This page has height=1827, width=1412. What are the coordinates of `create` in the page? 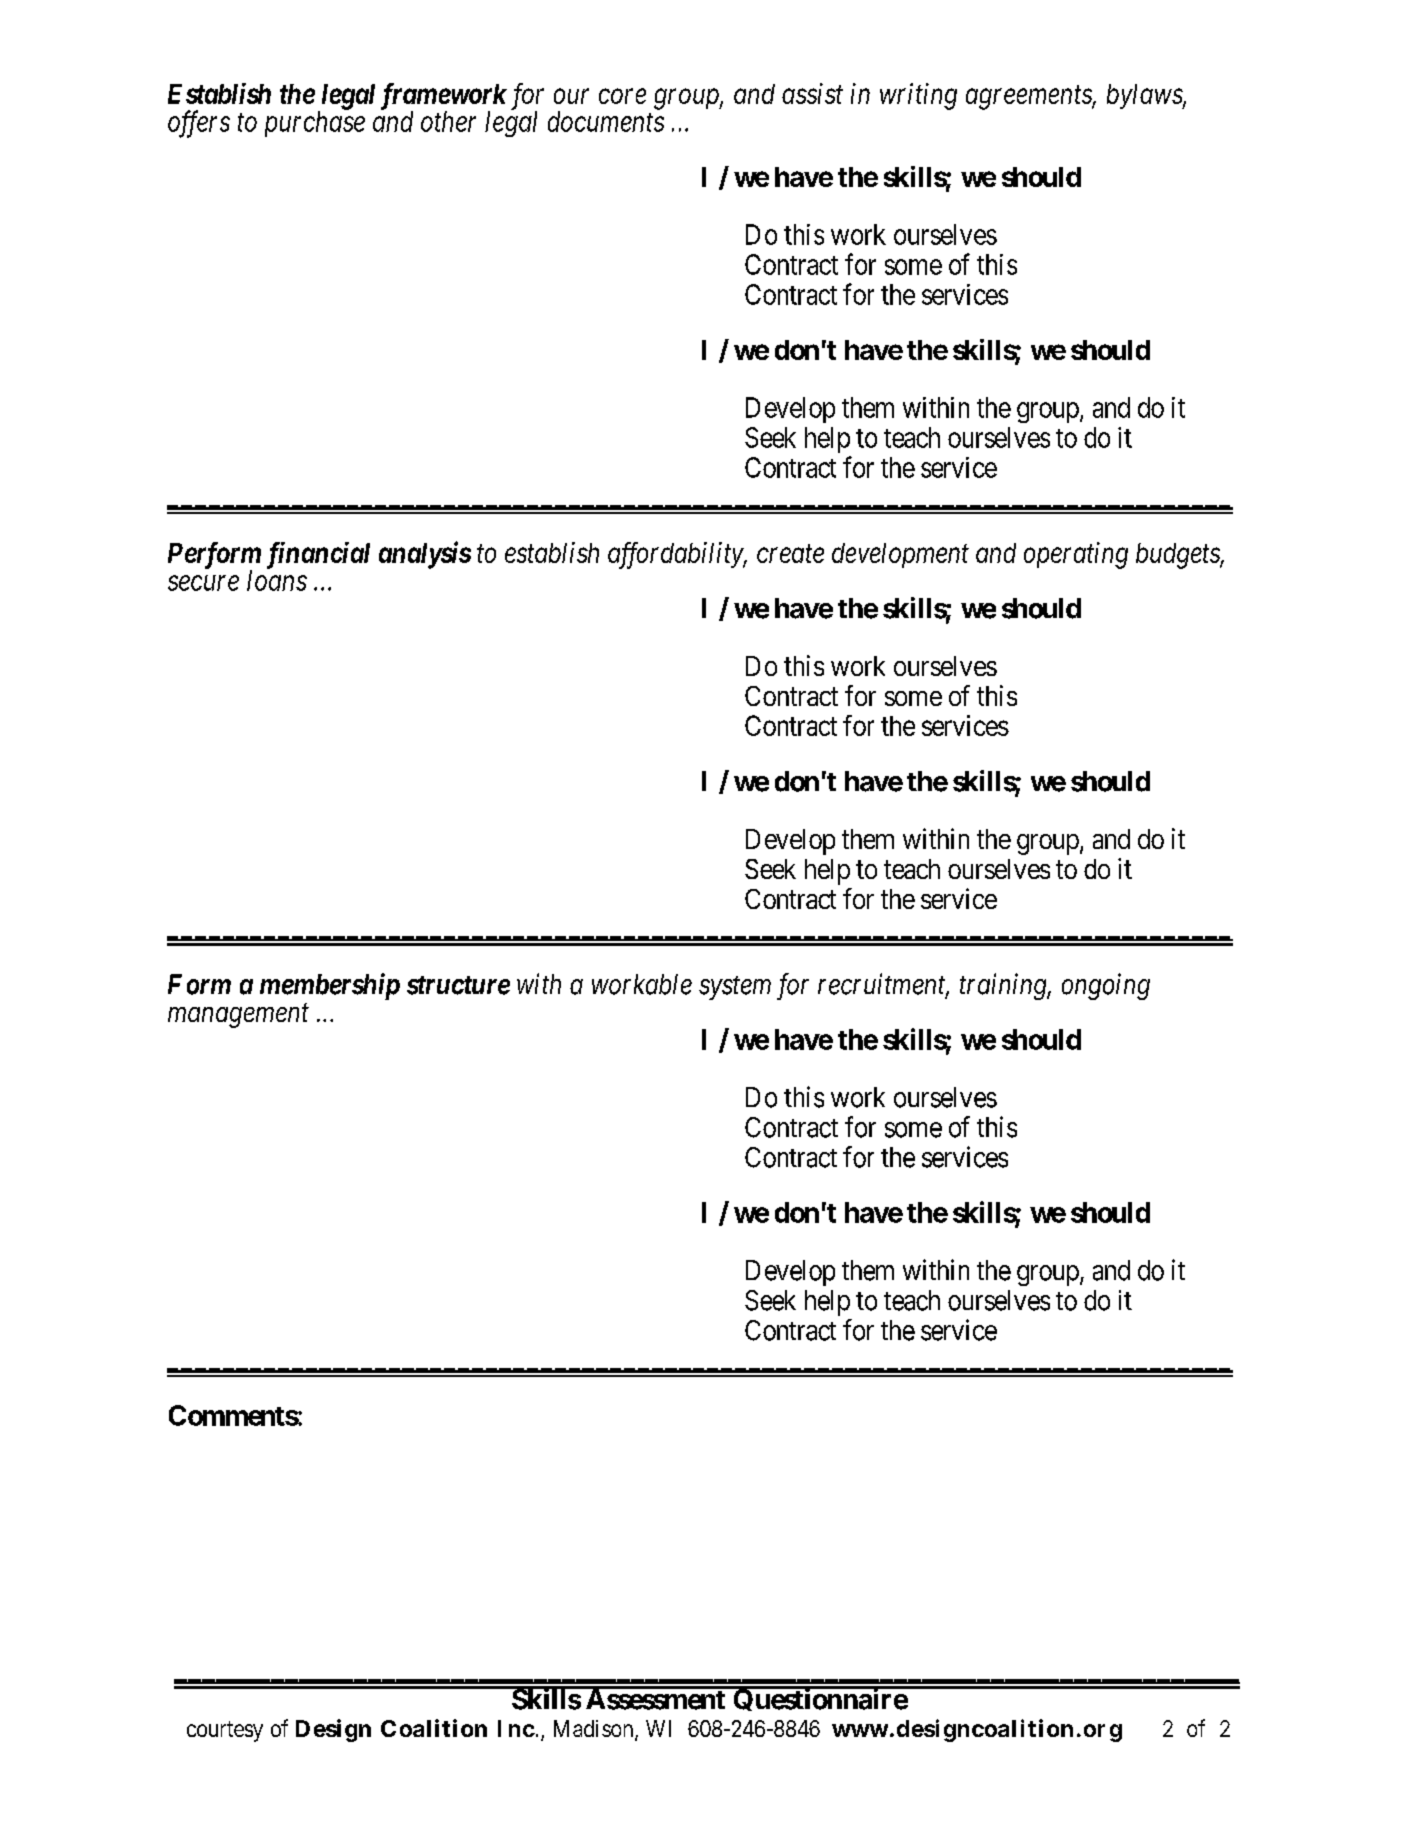 It's located at (790, 554).
